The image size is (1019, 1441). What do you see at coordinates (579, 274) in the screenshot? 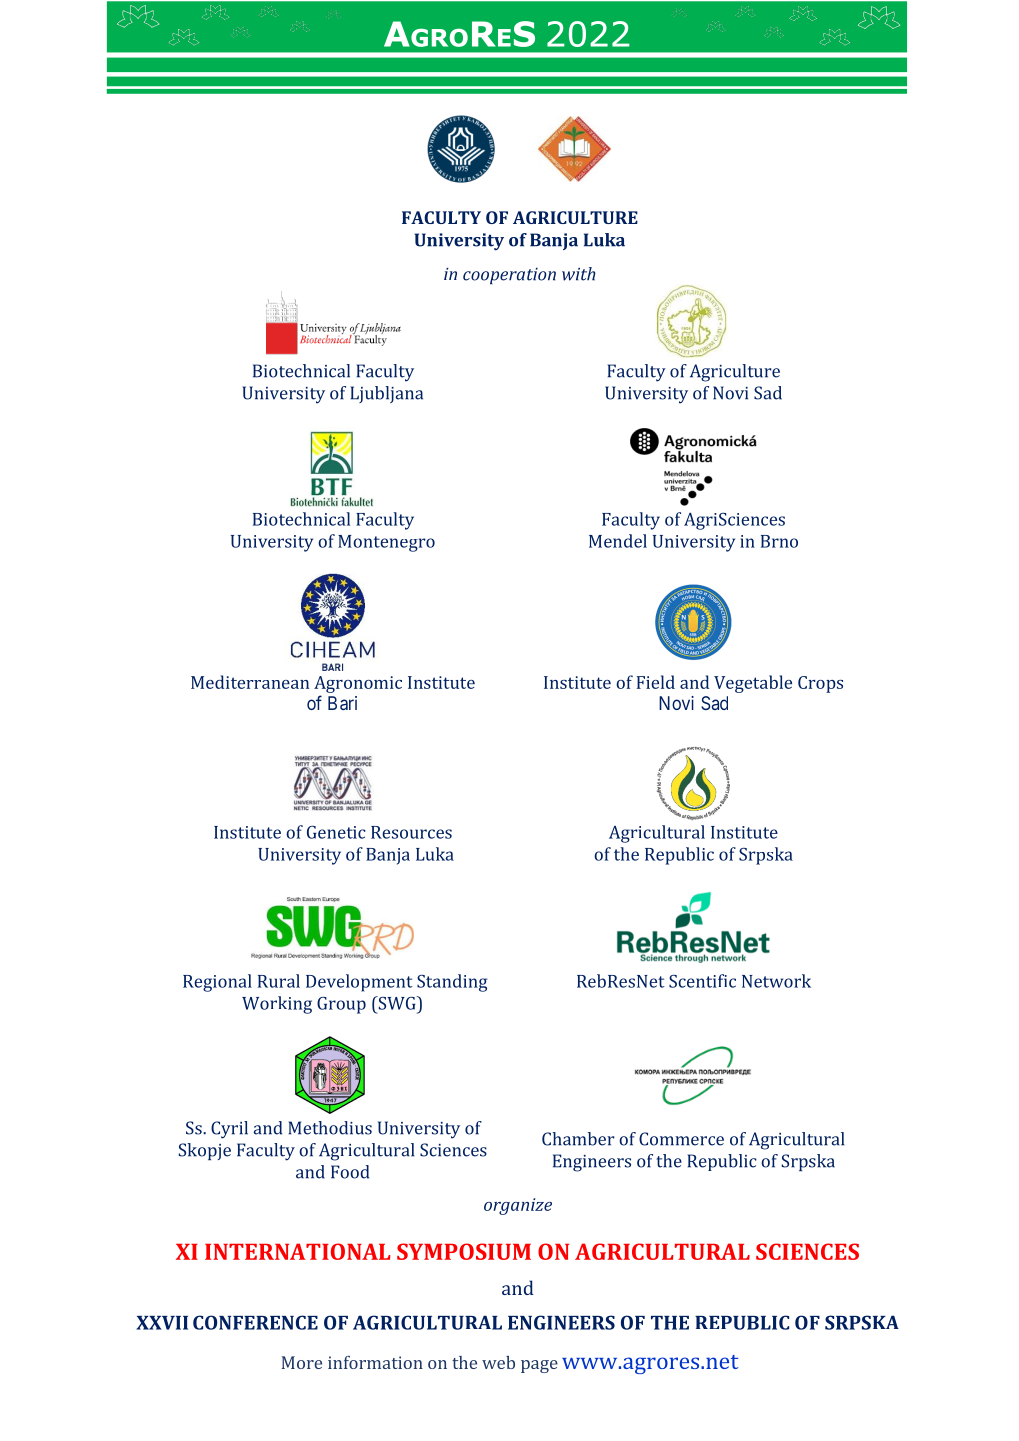
I see `with` at bounding box center [579, 274].
